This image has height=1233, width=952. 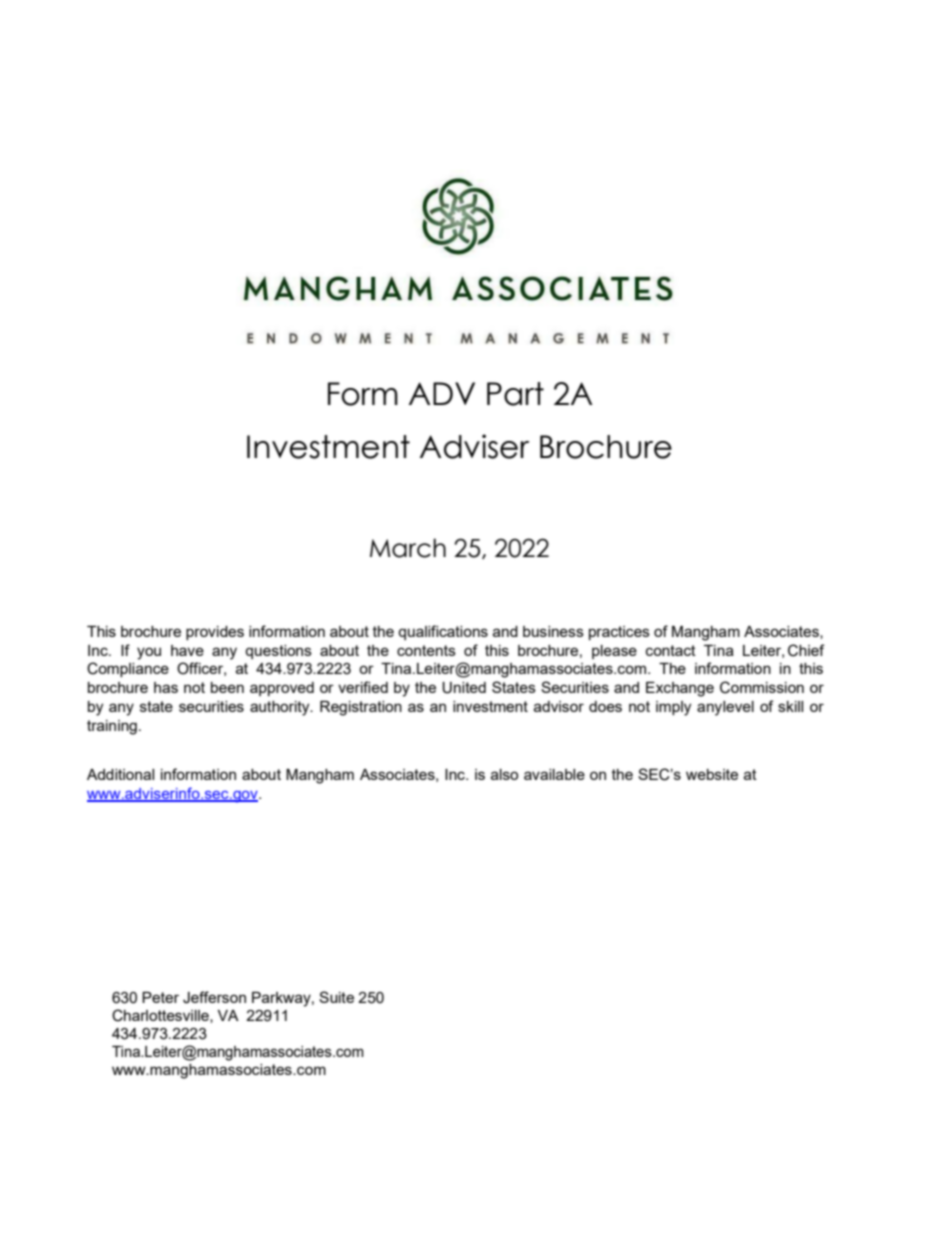 I want to click on Jefferson, so click(x=214, y=997).
